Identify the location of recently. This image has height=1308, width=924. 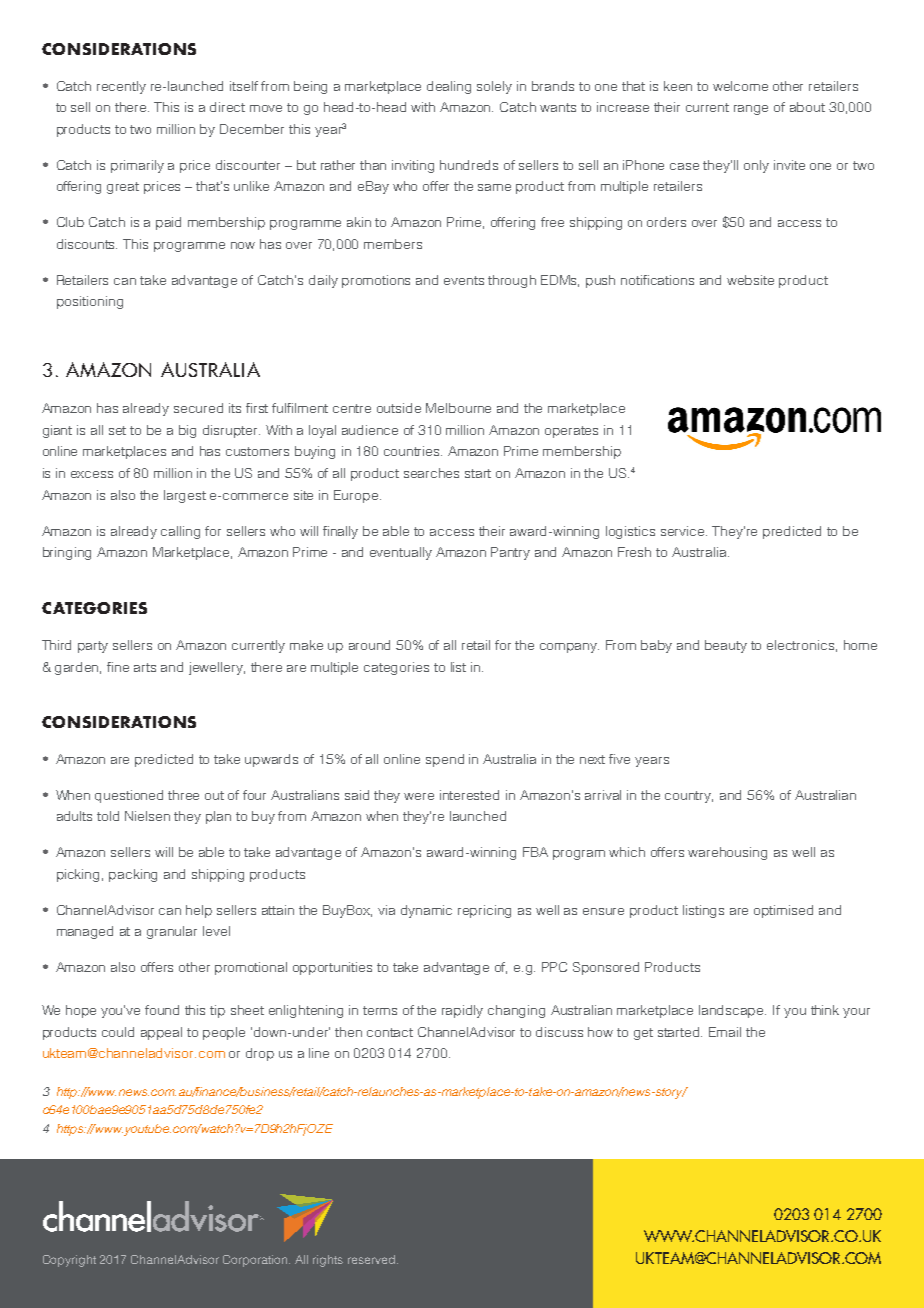
(121, 87).
